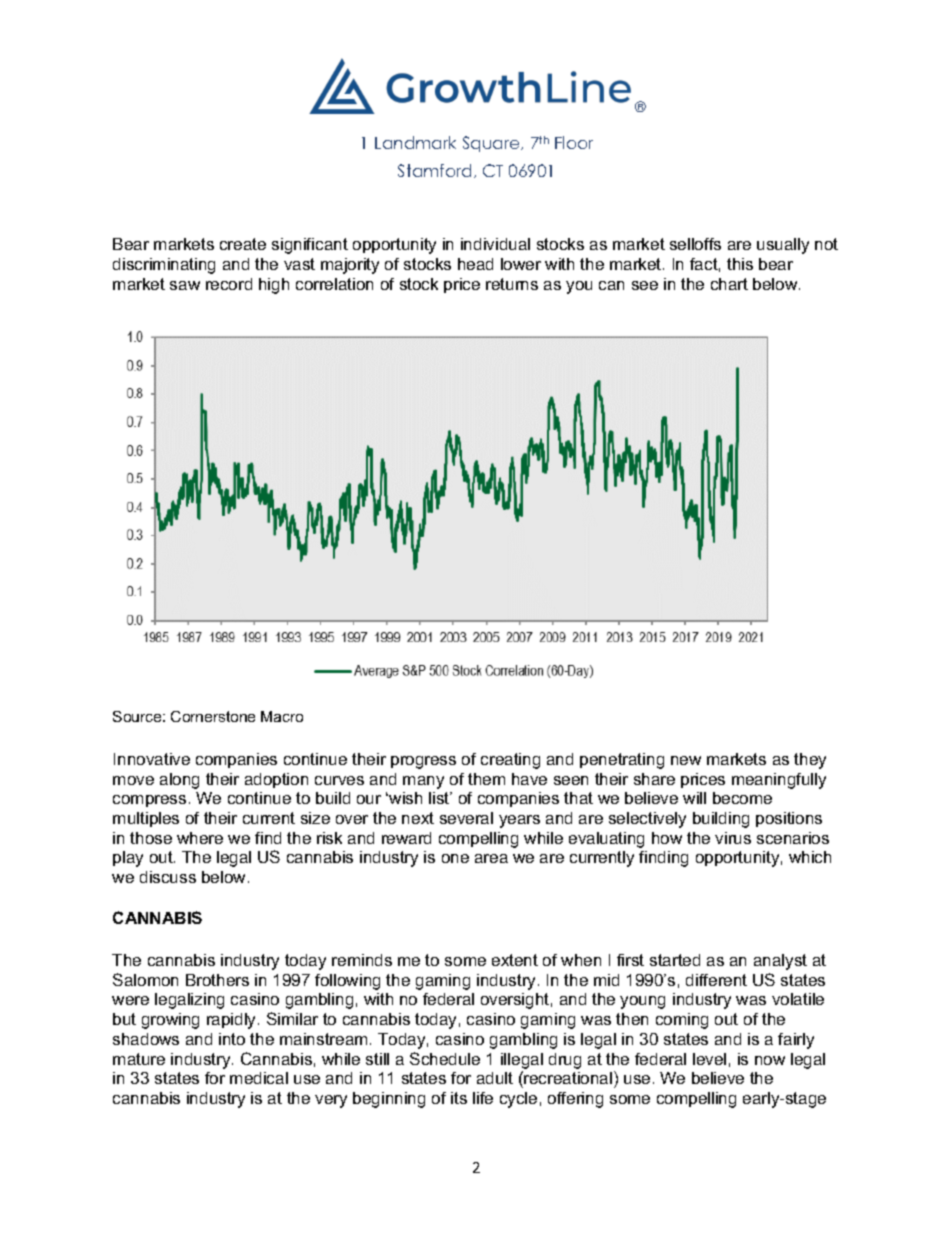 The width and height of the screenshot is (952, 1233). What do you see at coordinates (510, 761) in the screenshot?
I see `creating` at bounding box center [510, 761].
